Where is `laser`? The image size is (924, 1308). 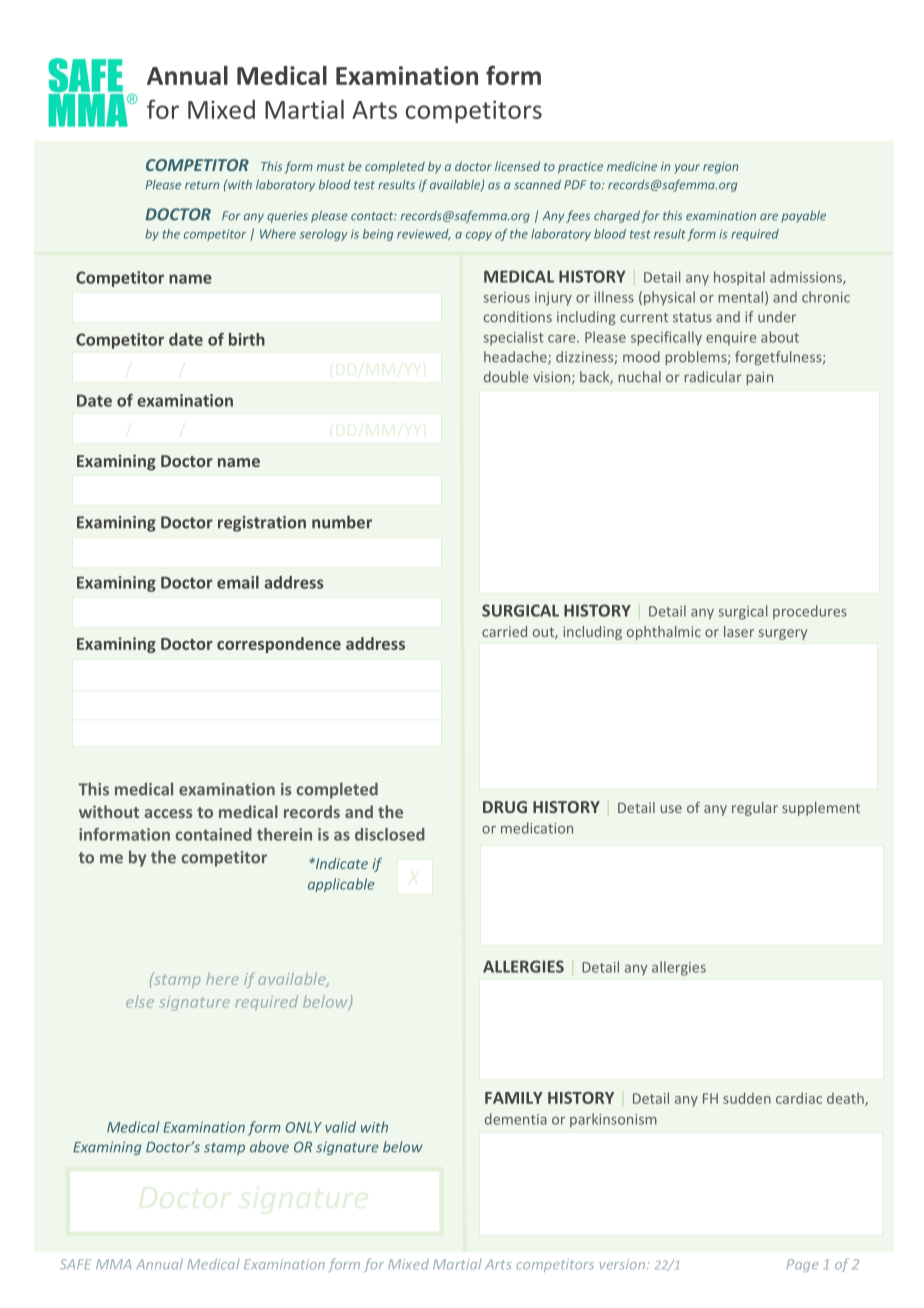
laser is located at coordinates (739, 631).
